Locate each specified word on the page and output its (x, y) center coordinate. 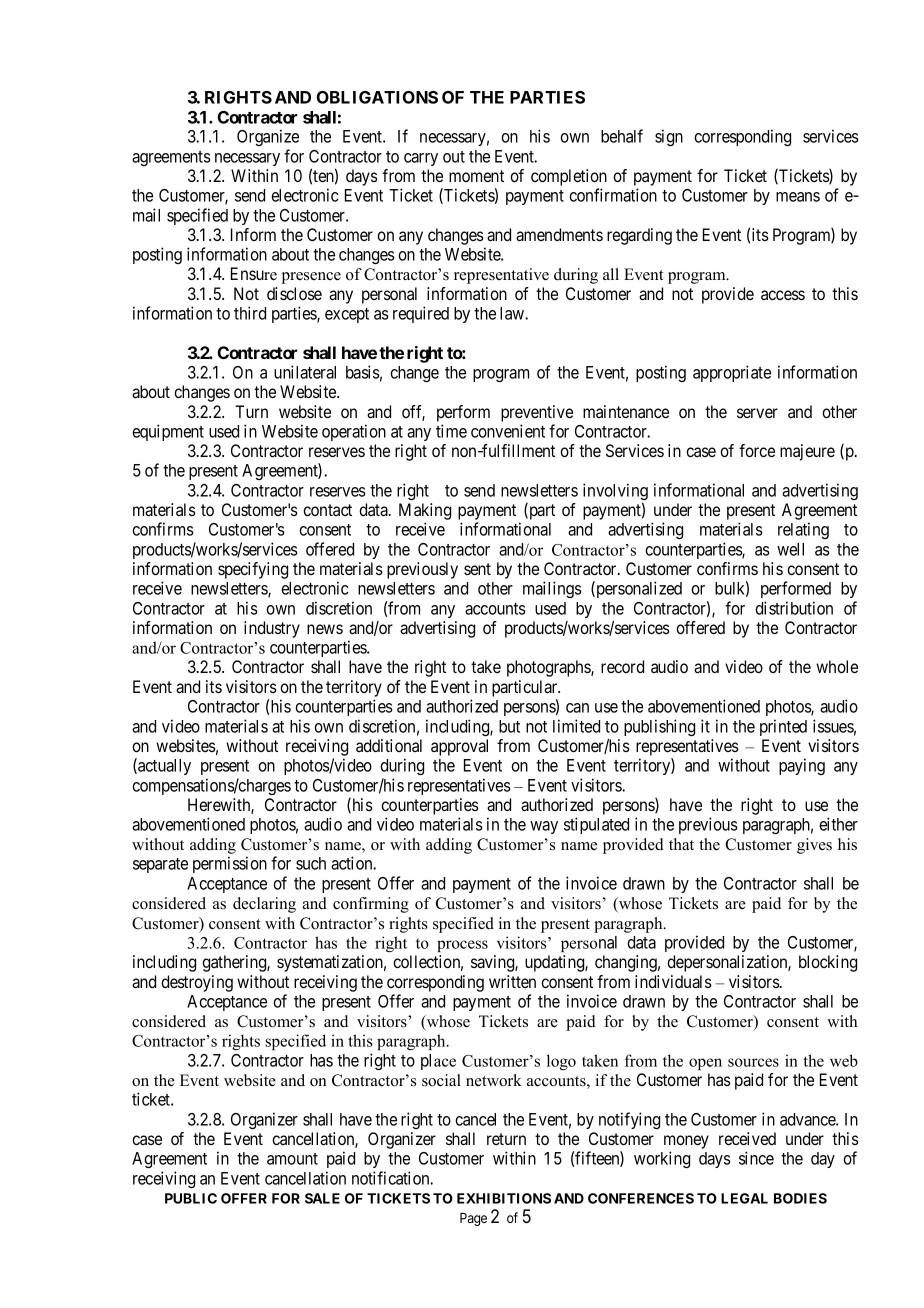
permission (230, 864)
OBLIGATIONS (377, 97)
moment (476, 176)
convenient (508, 431)
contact (327, 510)
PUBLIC (191, 1198)
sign (669, 137)
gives (814, 846)
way (544, 827)
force (757, 450)
